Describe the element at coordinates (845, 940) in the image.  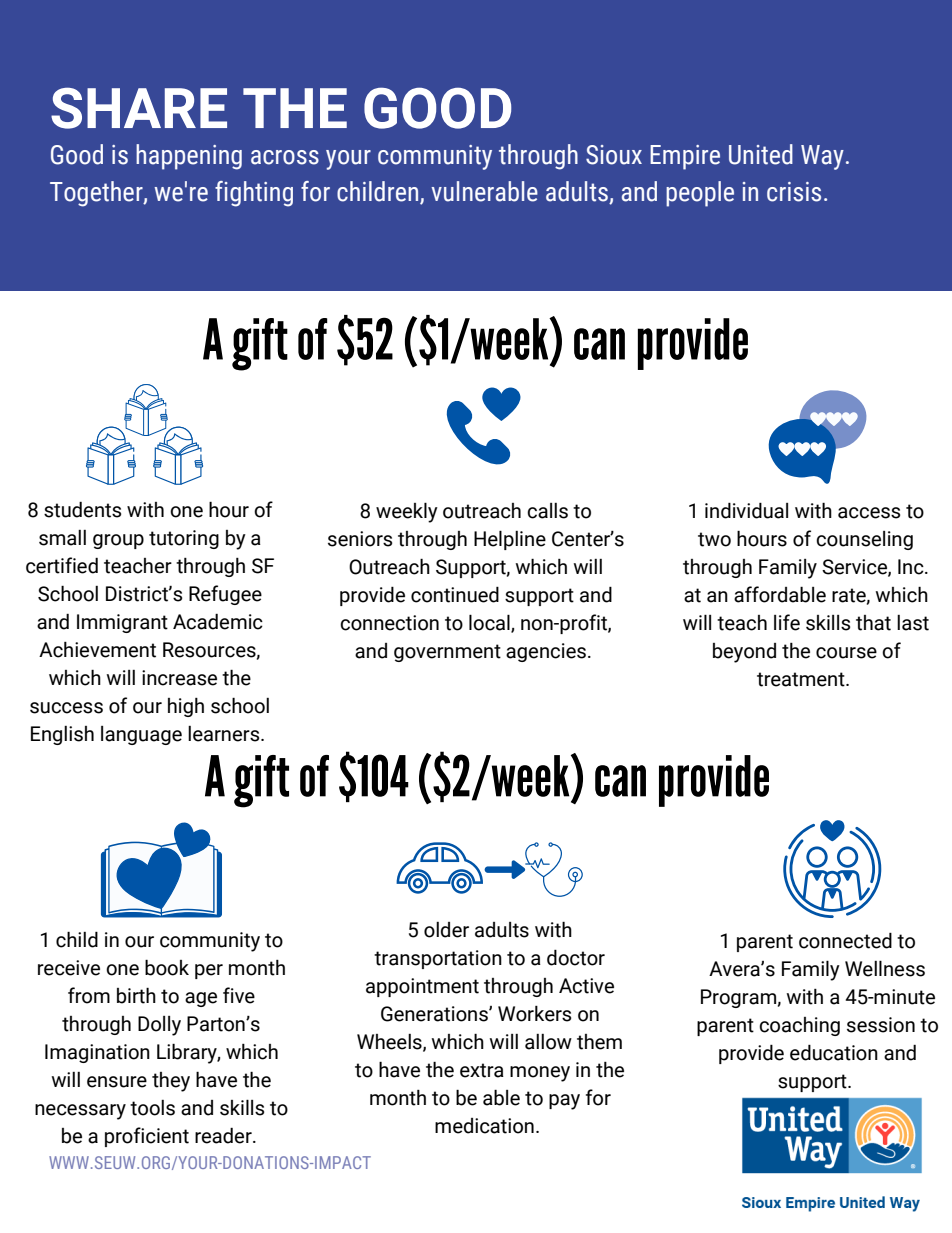
I see `connected` at that location.
